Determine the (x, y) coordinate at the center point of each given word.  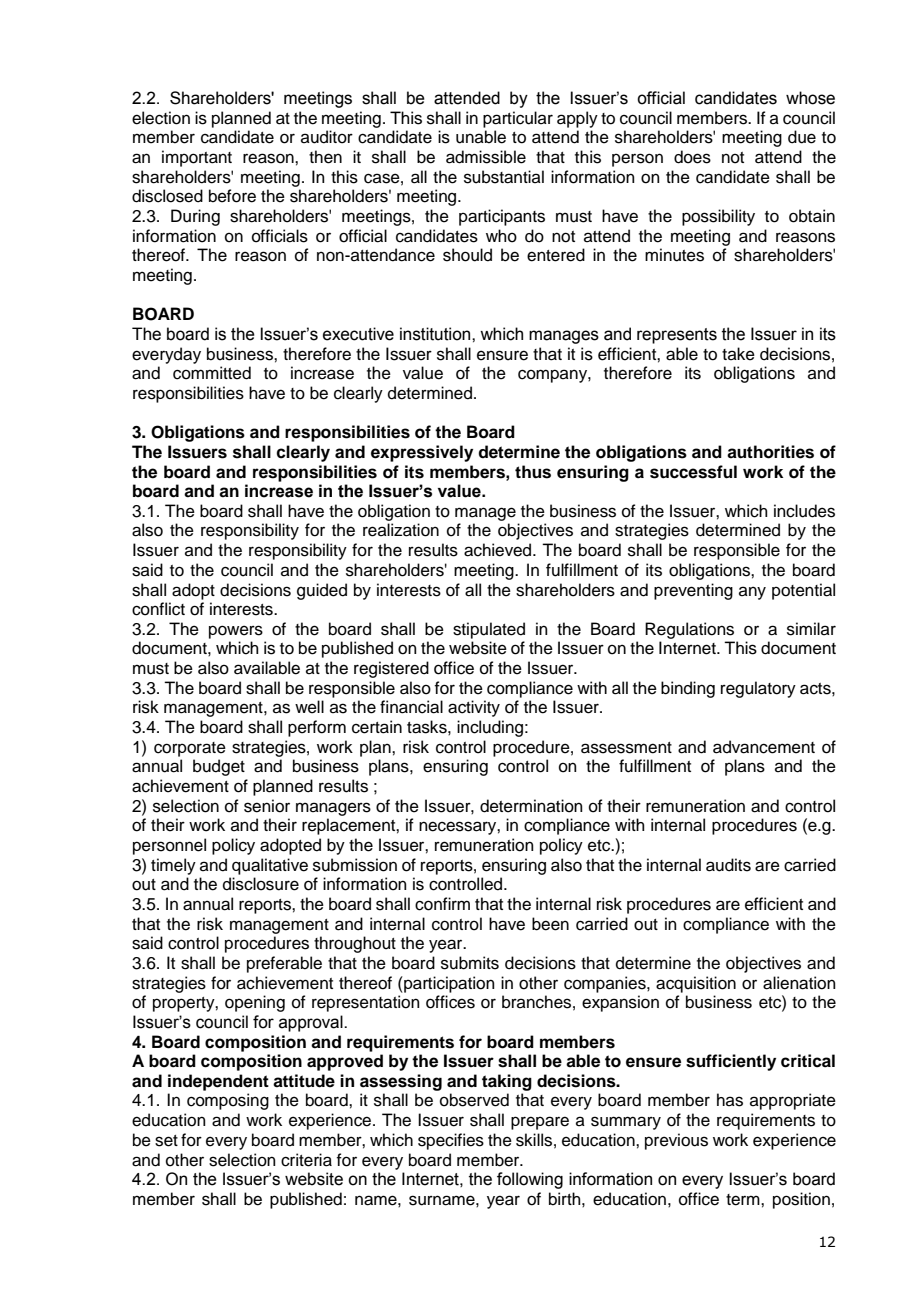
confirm (442, 904)
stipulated (489, 630)
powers (236, 632)
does (692, 157)
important (197, 158)
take (738, 354)
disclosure (261, 884)
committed (212, 373)
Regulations (689, 630)
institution (436, 334)
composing (228, 1101)
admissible (486, 157)
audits (728, 865)
